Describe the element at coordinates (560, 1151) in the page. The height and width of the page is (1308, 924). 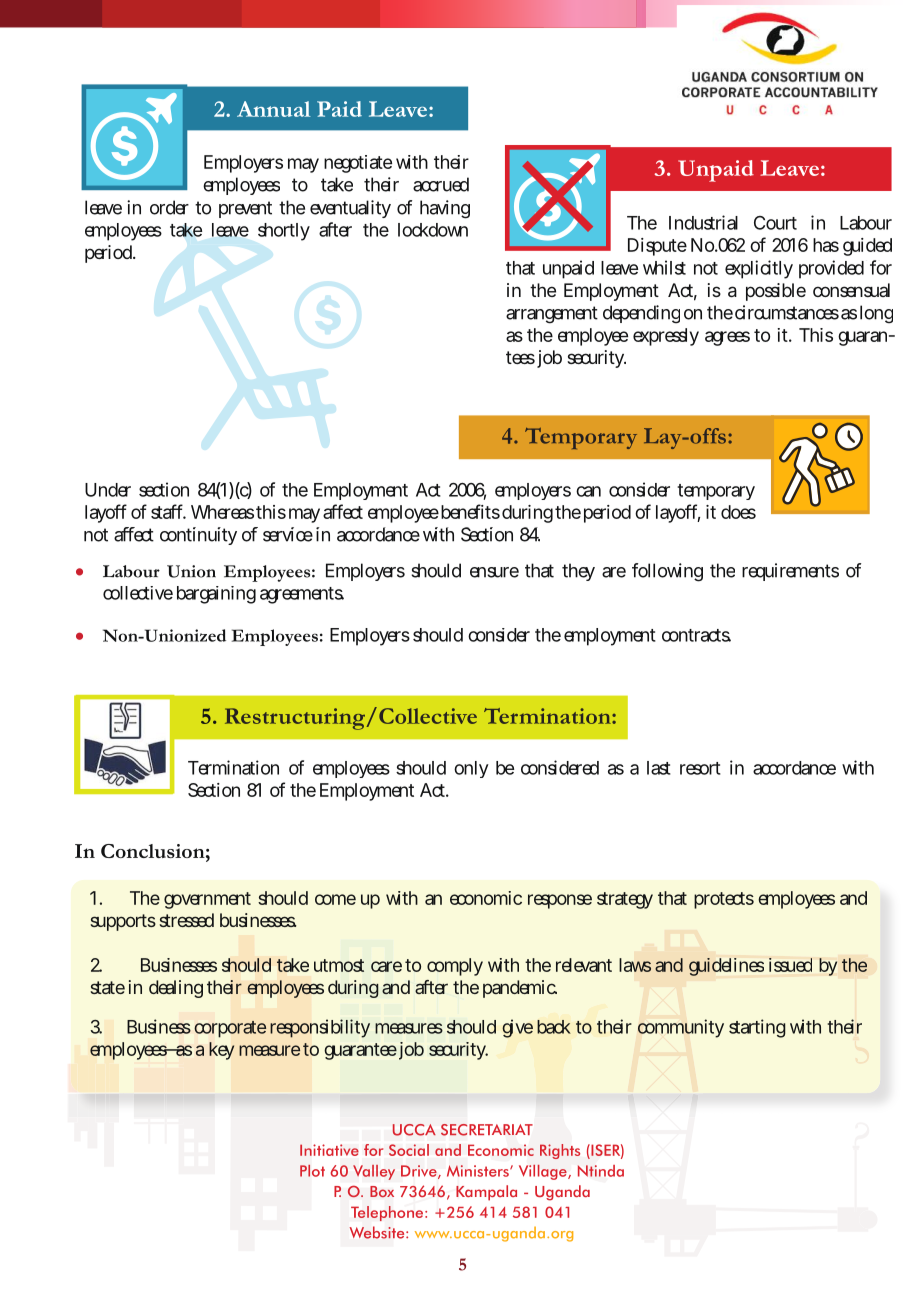
I see `Rights` at that location.
